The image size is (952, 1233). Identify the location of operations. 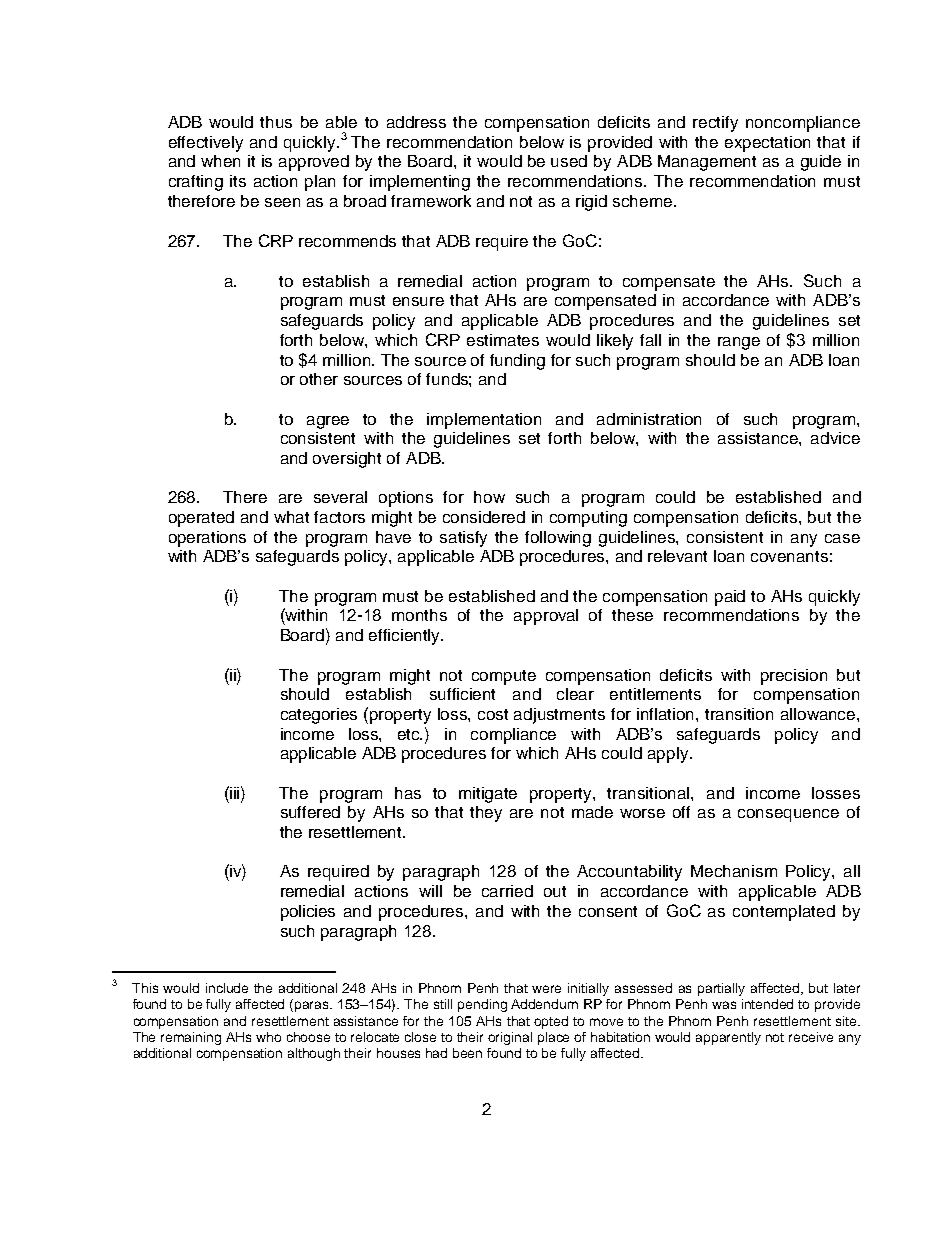
(207, 539).
